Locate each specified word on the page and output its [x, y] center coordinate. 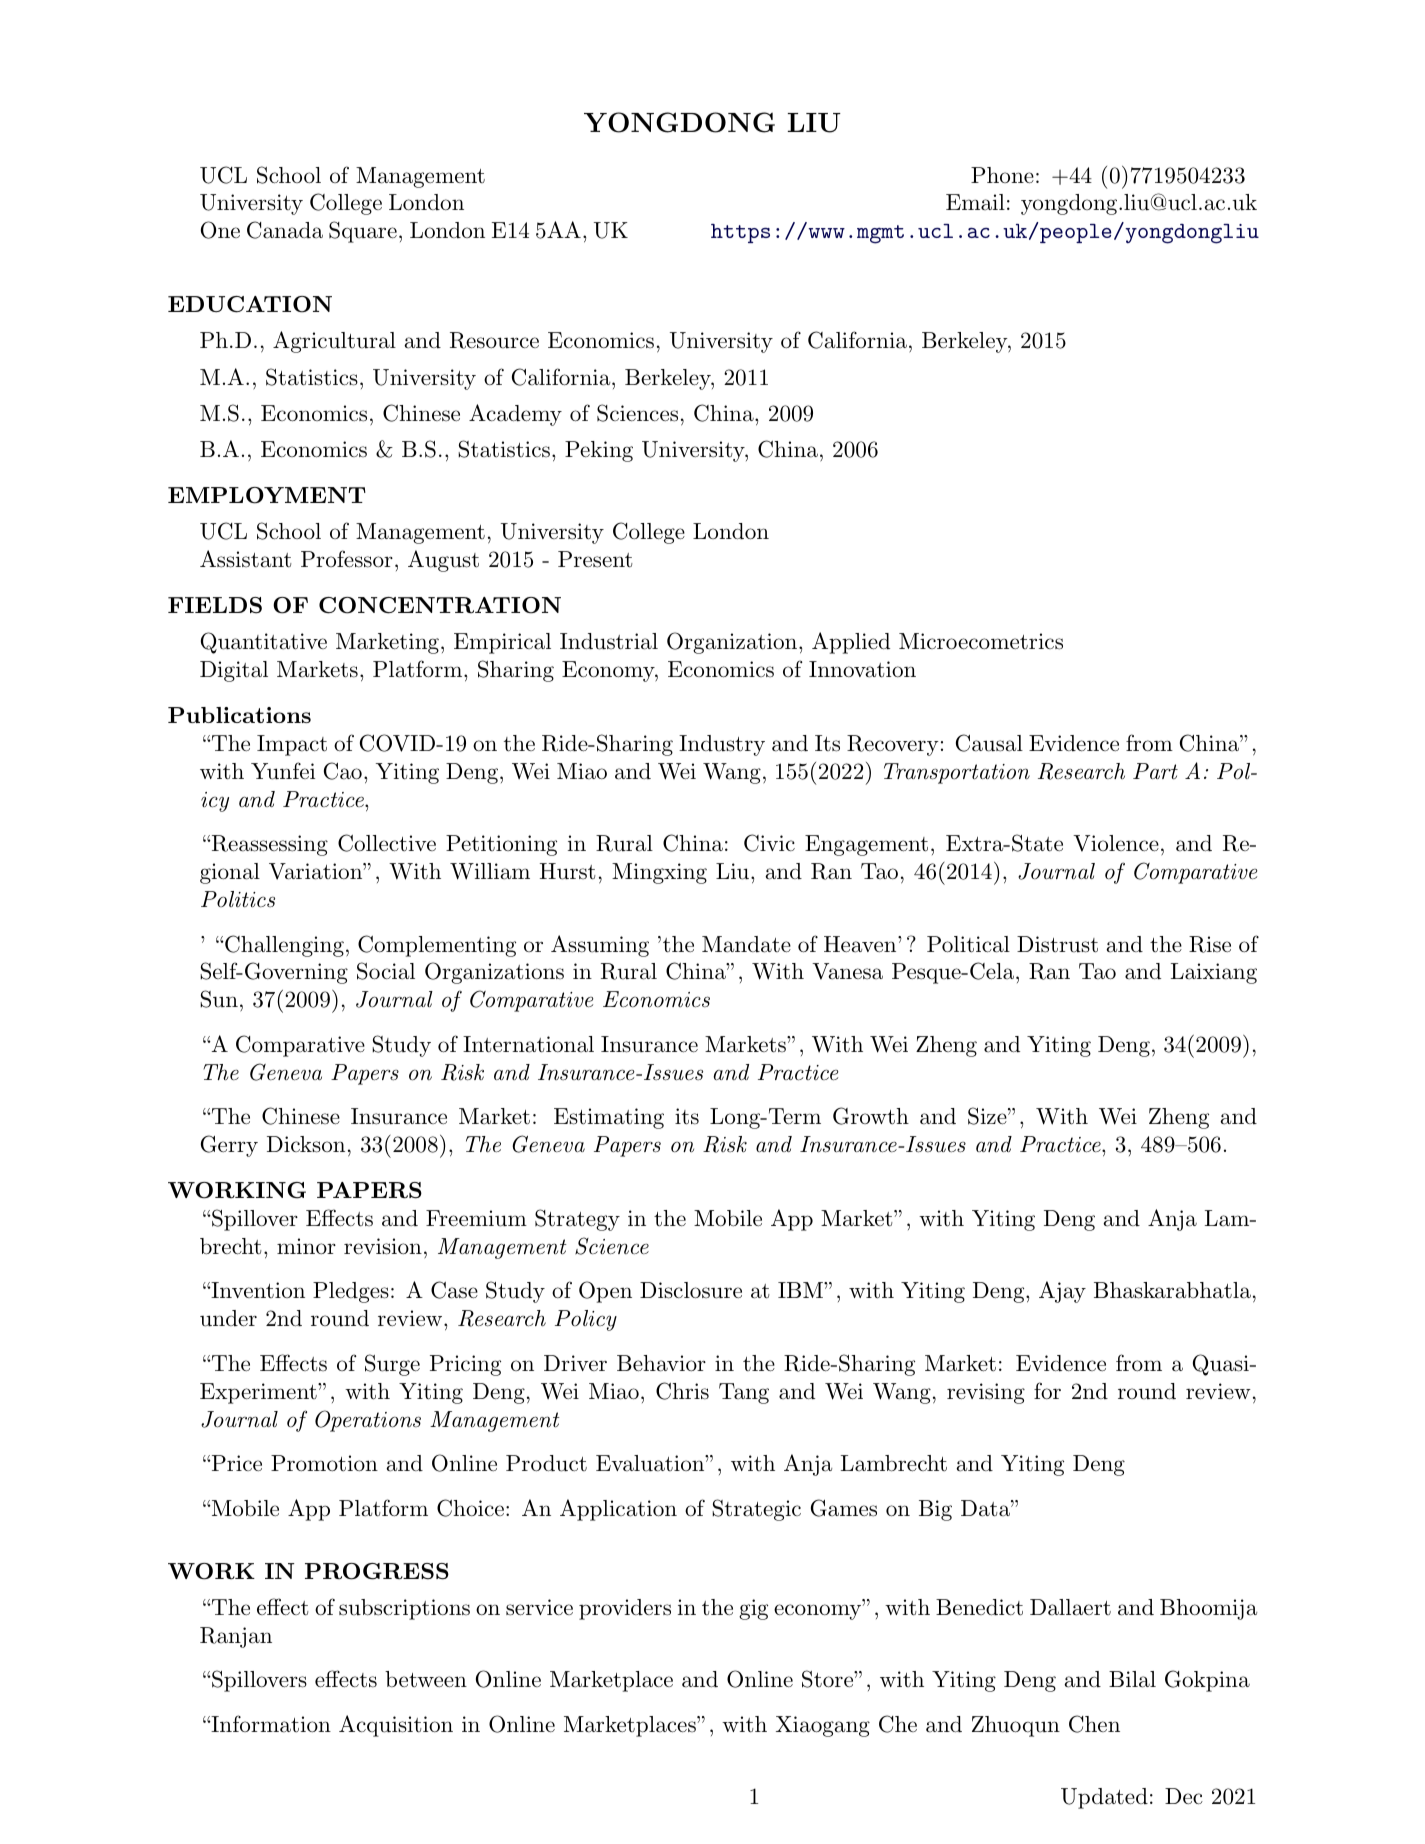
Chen [1094, 1724]
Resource [494, 340]
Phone [1002, 175]
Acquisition [396, 1726]
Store [828, 1679]
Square [363, 232]
